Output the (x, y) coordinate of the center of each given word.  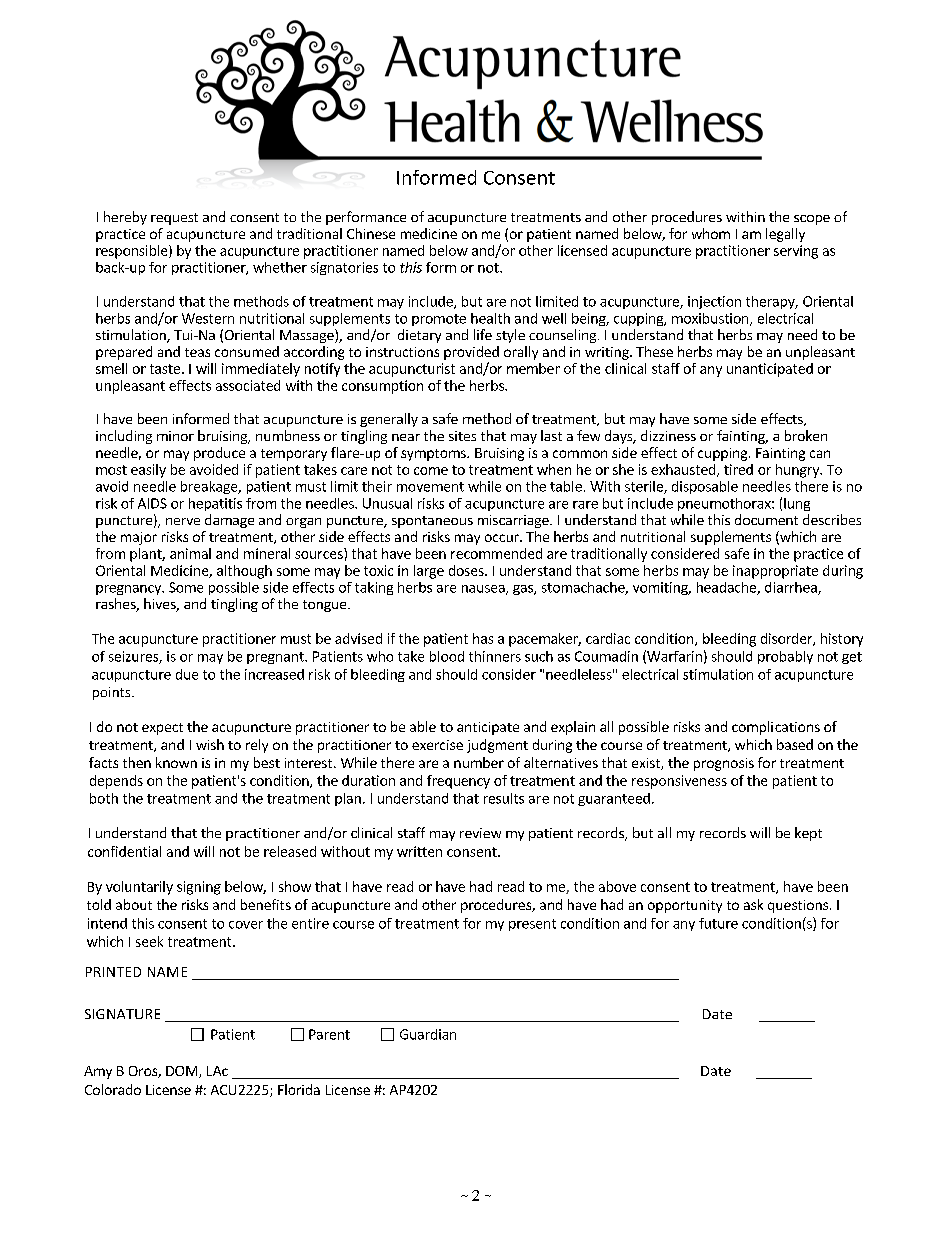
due (187, 674)
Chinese (371, 233)
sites (462, 436)
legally (785, 235)
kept (808, 834)
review (480, 833)
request (174, 219)
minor (175, 436)
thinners (495, 656)
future (718, 923)
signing (199, 888)
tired (738, 469)
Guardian (428, 1034)
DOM (183, 1072)
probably (785, 657)
